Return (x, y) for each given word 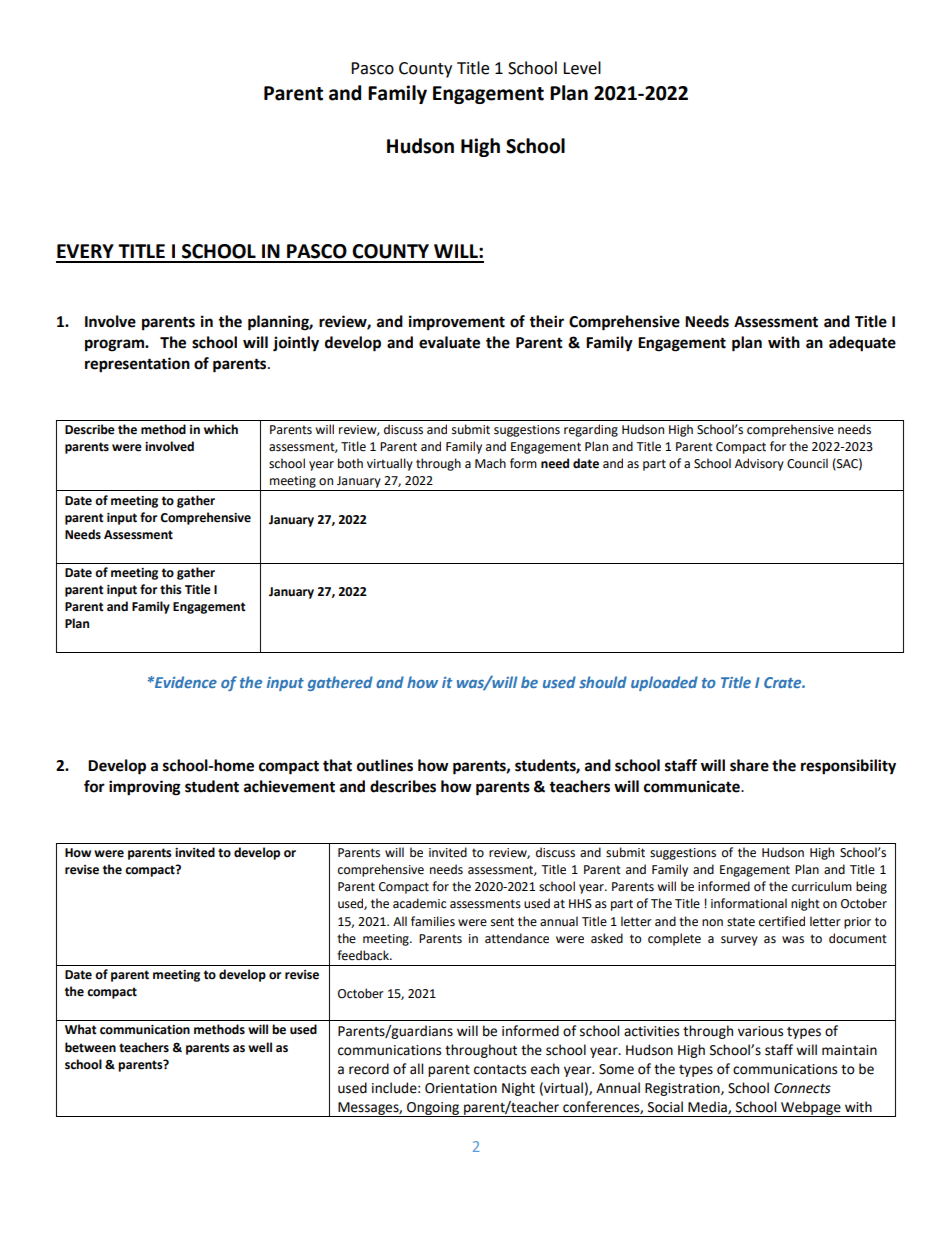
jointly (296, 344)
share (749, 765)
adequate (862, 344)
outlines (385, 765)
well (260, 1047)
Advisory (759, 464)
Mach (490, 463)
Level (582, 68)
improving (145, 788)
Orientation (461, 1088)
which (221, 429)
